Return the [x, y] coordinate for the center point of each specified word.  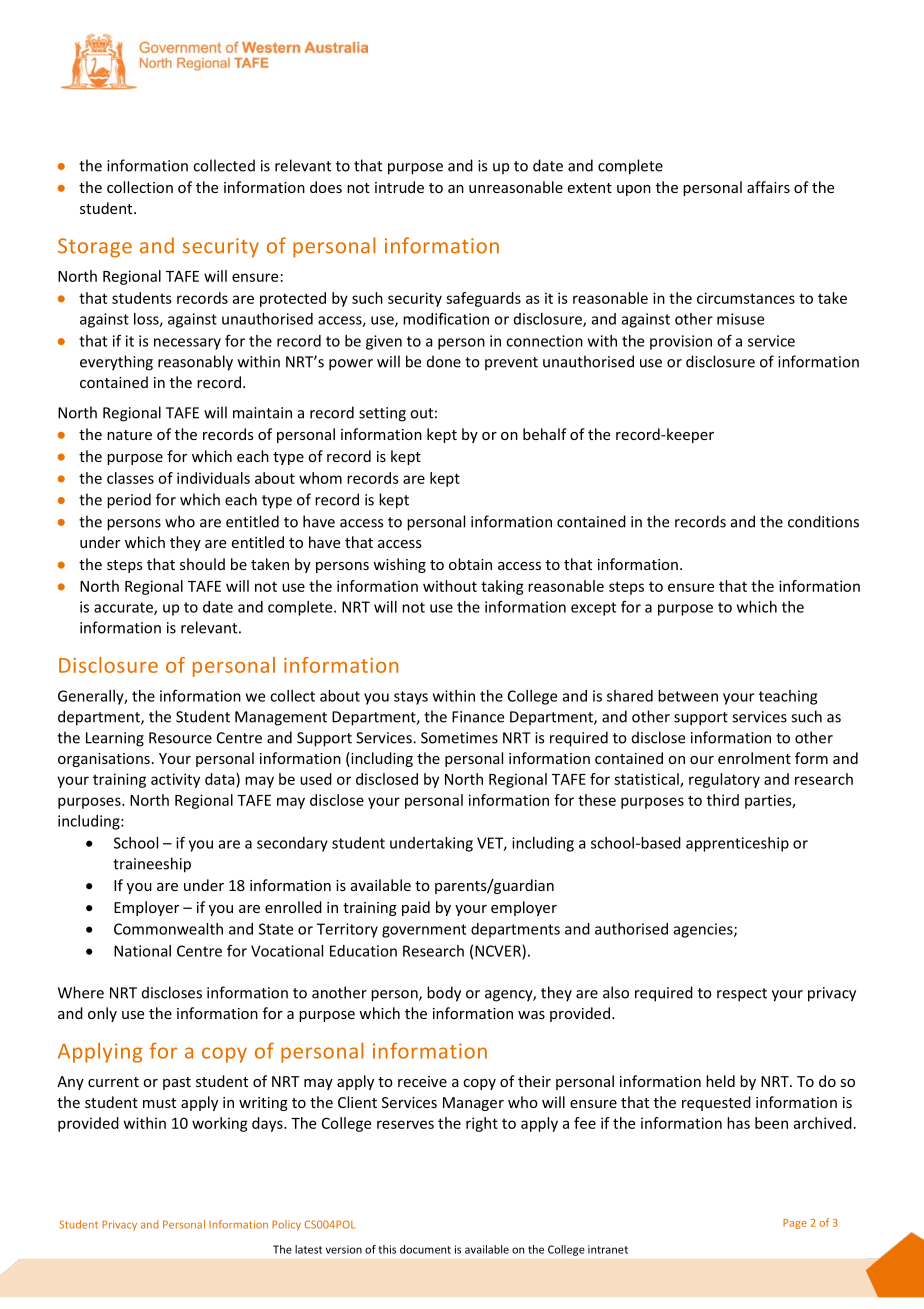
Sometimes [459, 738]
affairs [768, 187]
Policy [286, 1225]
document [425, 1249]
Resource [180, 738]
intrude [399, 187]
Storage [95, 248]
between [688, 696]
